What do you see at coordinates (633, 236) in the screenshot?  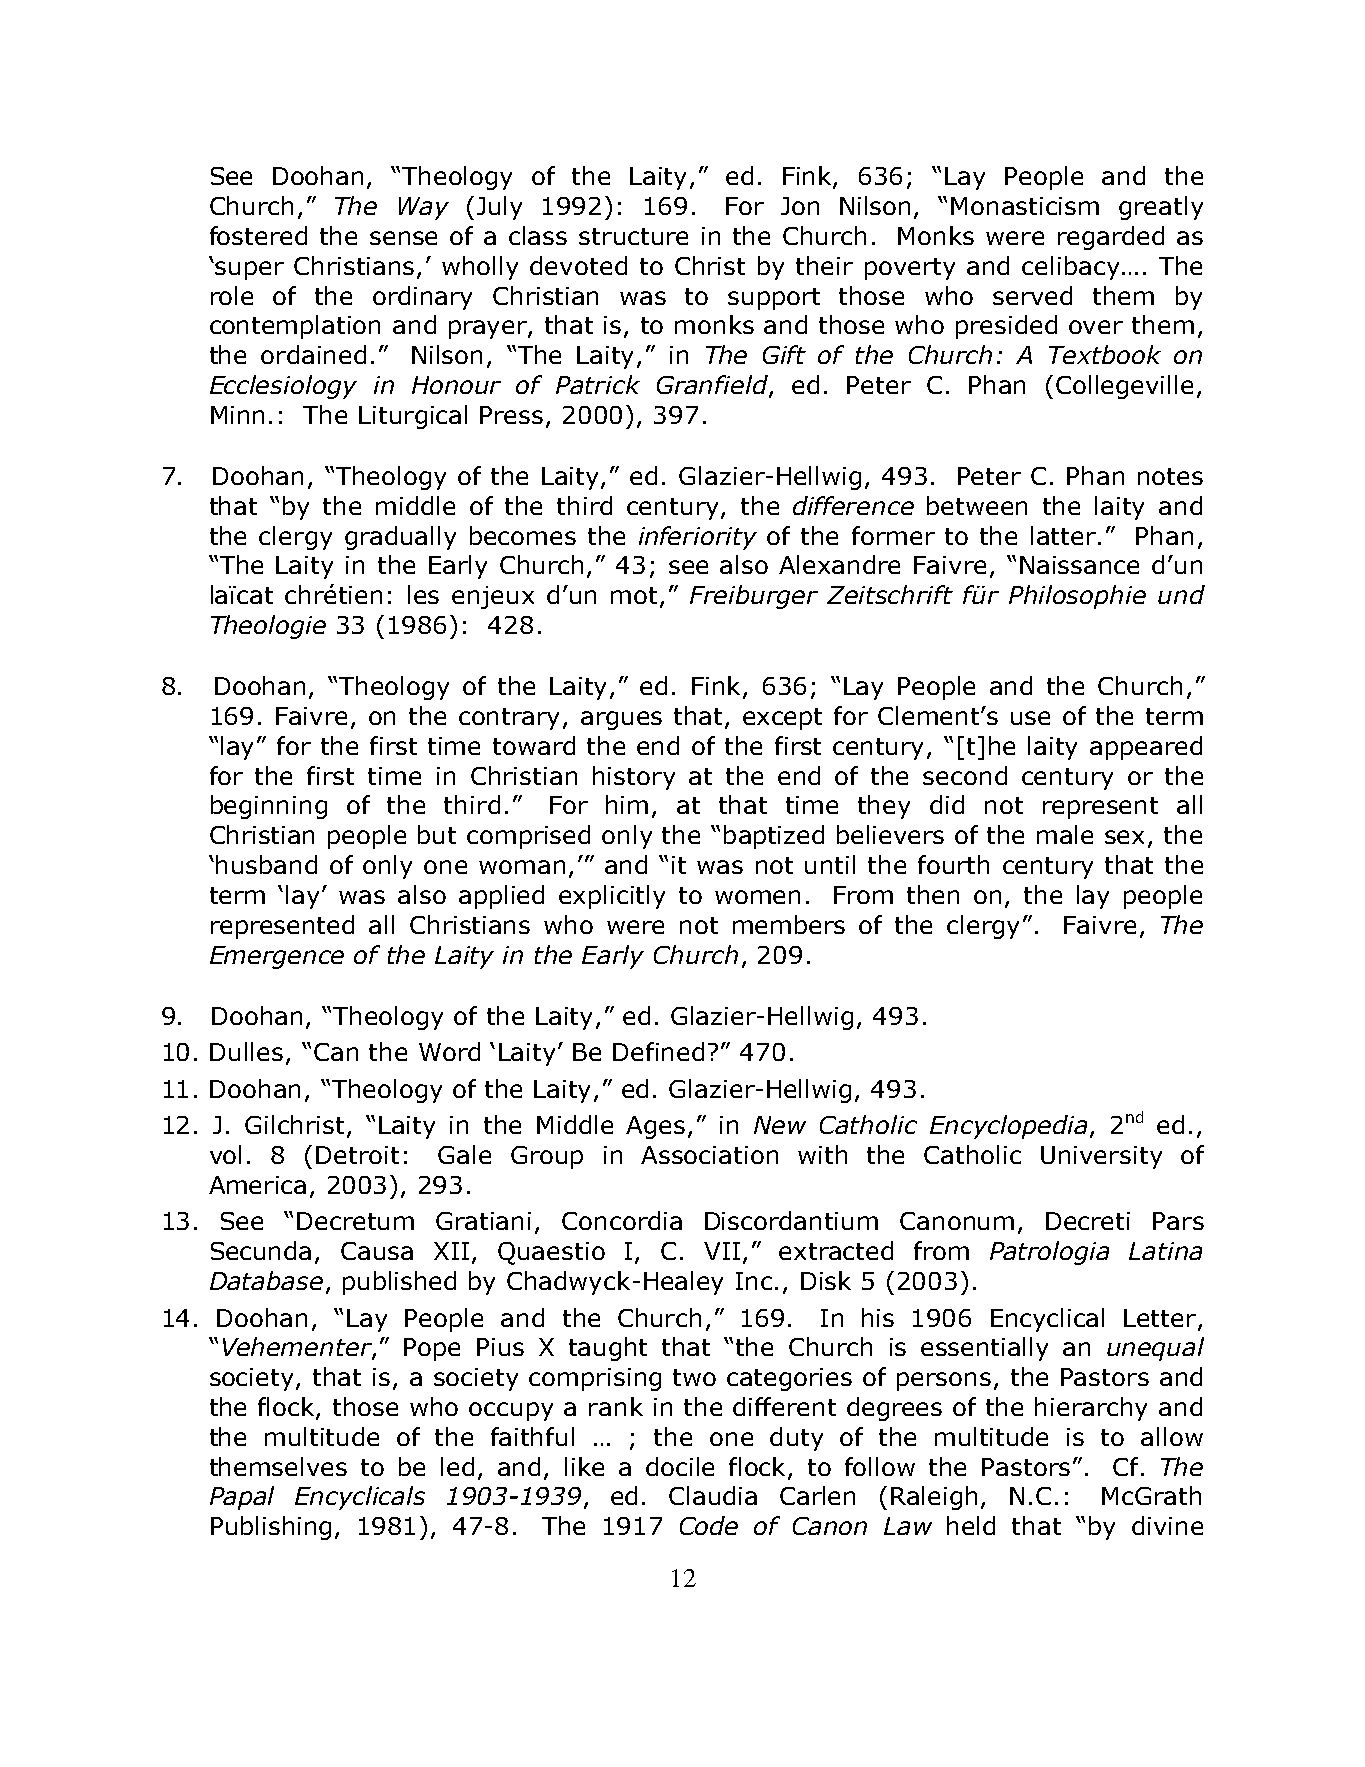 I see `structure` at bounding box center [633, 236].
